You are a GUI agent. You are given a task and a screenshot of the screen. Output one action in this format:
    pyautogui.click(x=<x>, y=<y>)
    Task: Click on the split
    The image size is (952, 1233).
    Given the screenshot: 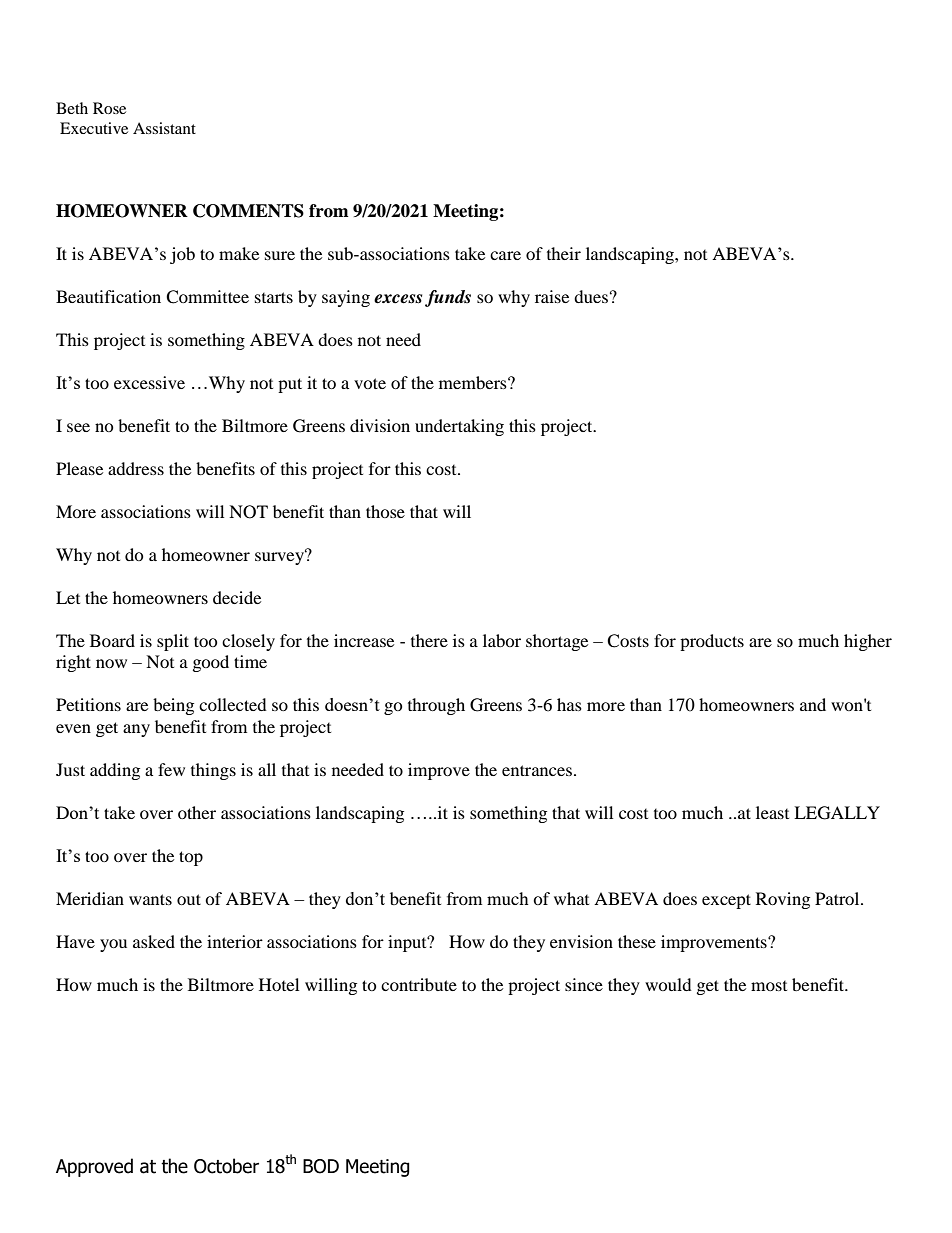 What is the action you would take?
    pyautogui.click(x=173, y=642)
